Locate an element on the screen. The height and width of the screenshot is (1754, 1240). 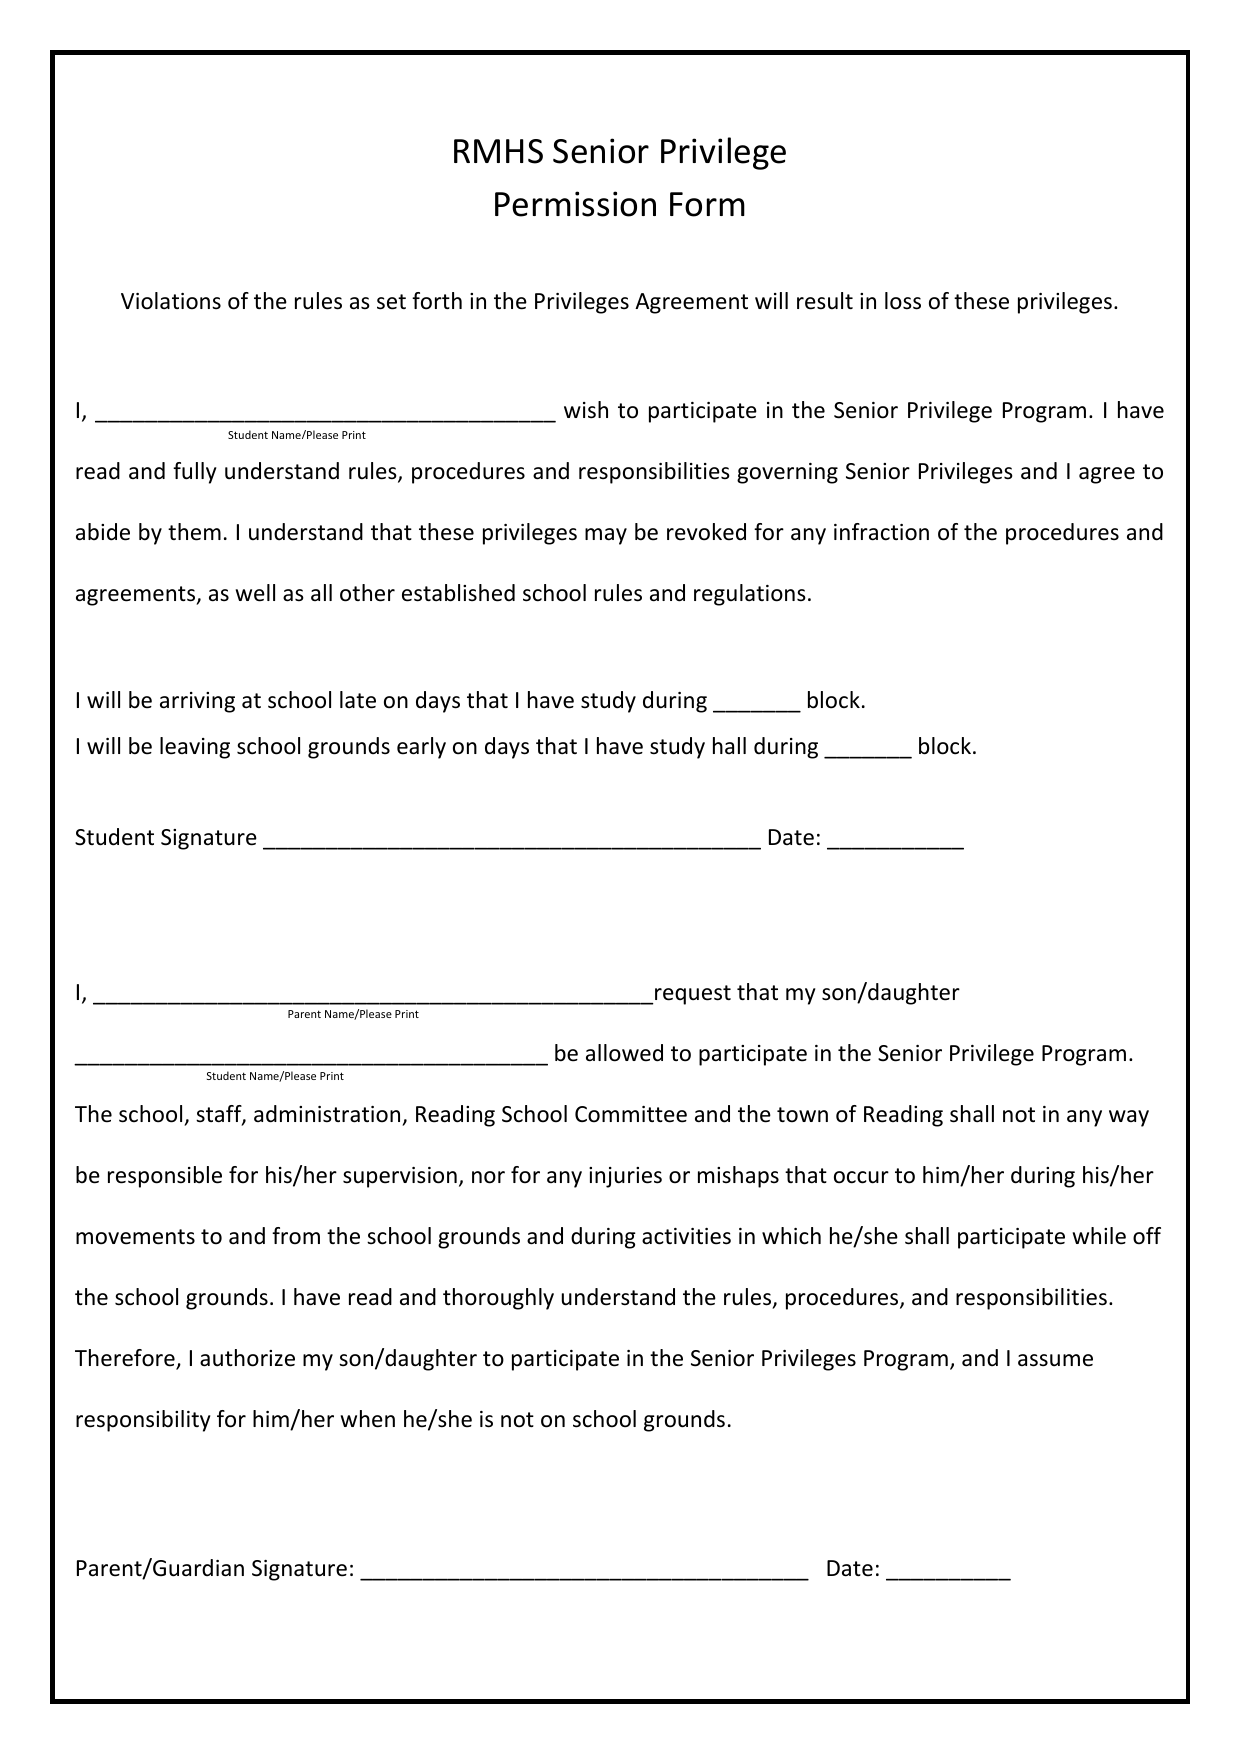
administration is located at coordinates (327, 1114).
